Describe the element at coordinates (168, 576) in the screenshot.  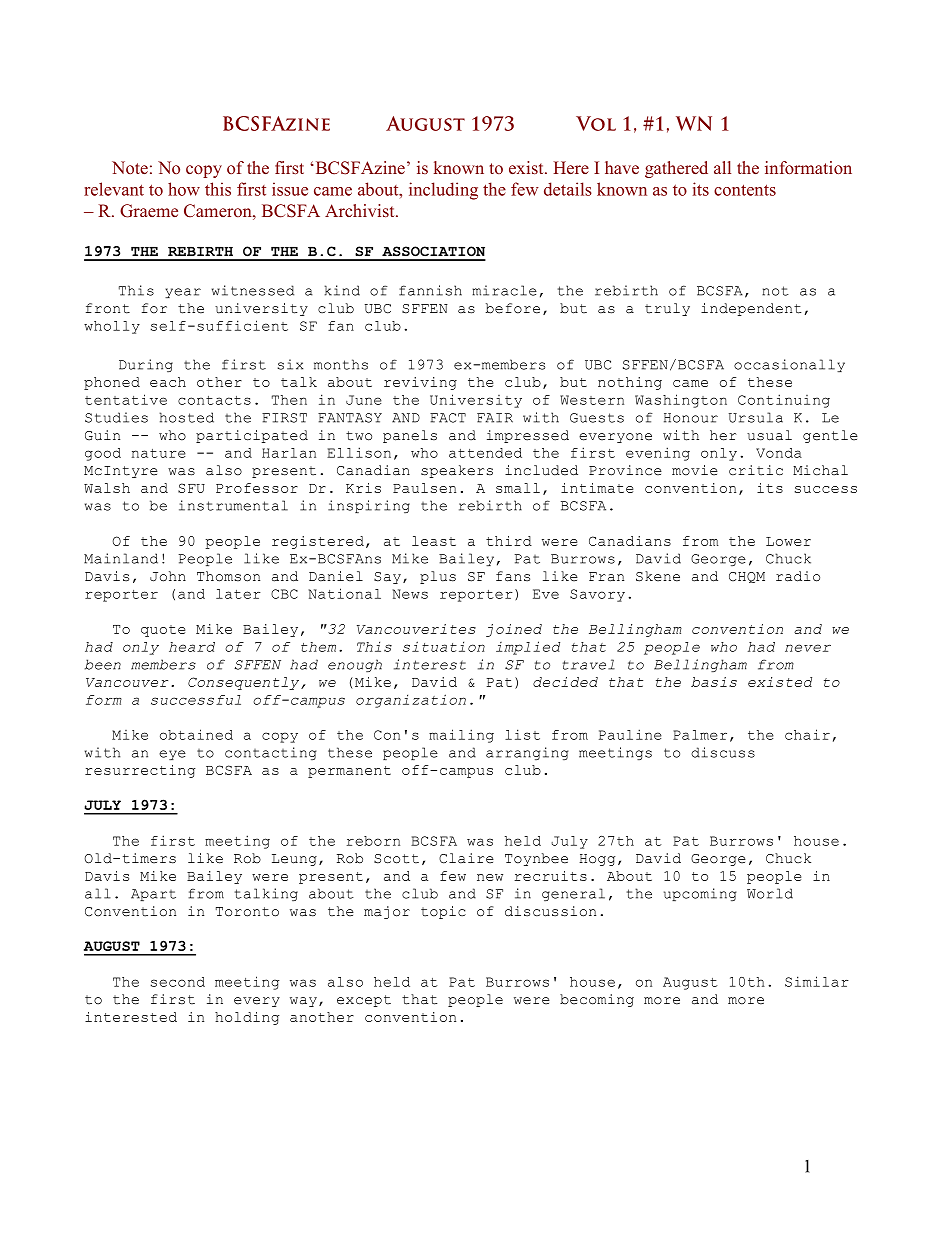
I see `John` at that location.
